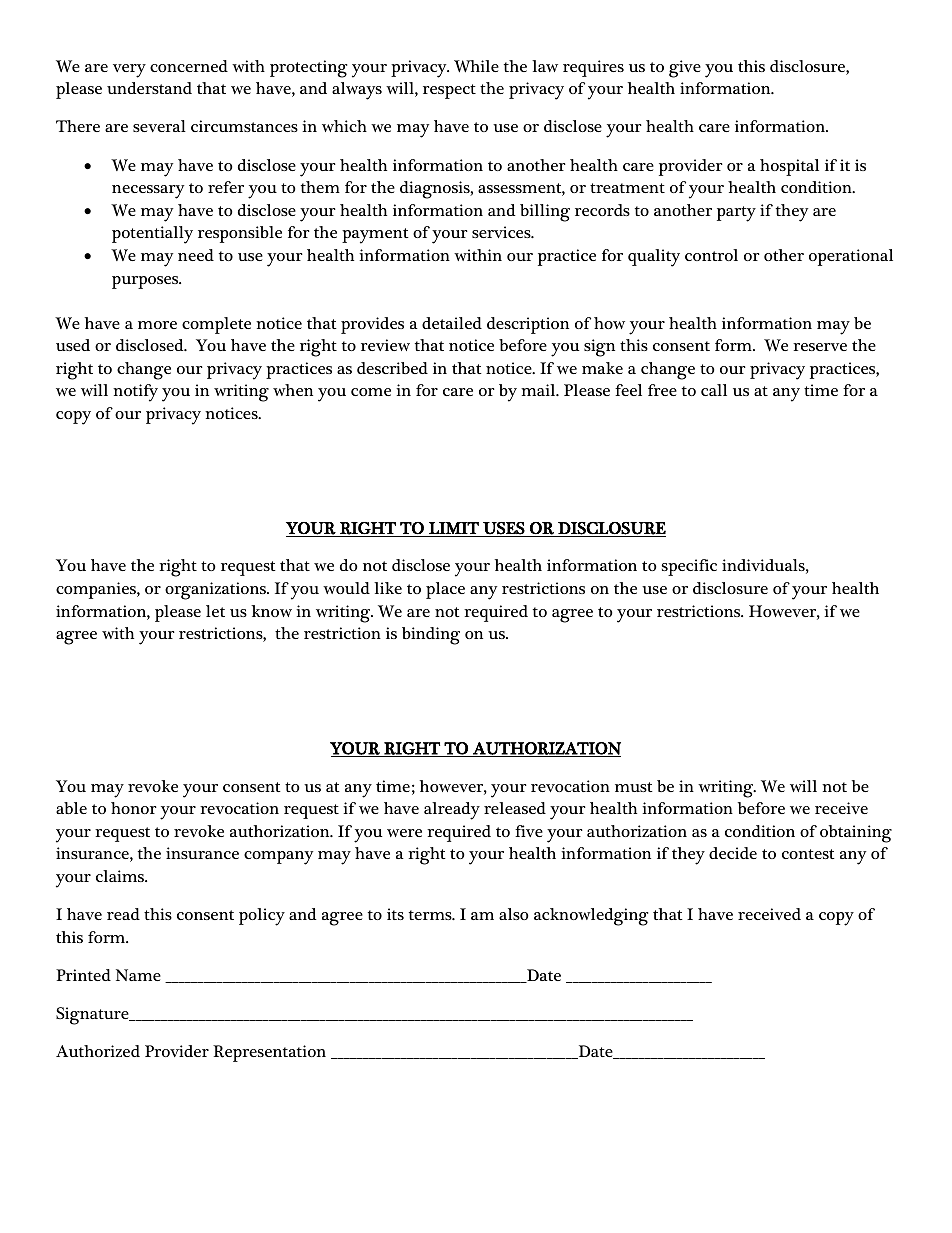 The image size is (952, 1233). Describe the element at coordinates (149, 88) in the image. I see `understand` at that location.
